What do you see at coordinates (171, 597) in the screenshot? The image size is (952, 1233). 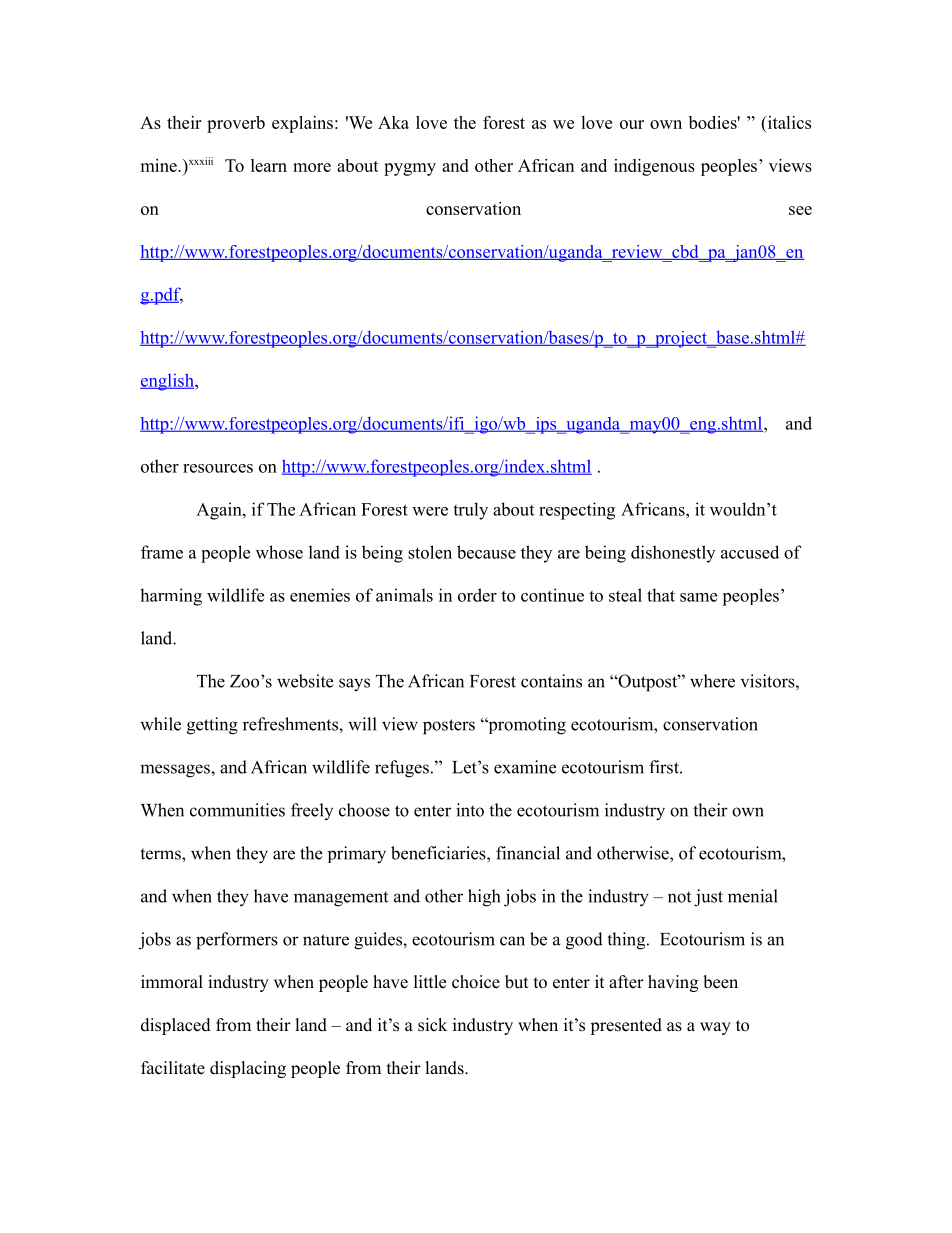 I see `harming` at bounding box center [171, 597].
